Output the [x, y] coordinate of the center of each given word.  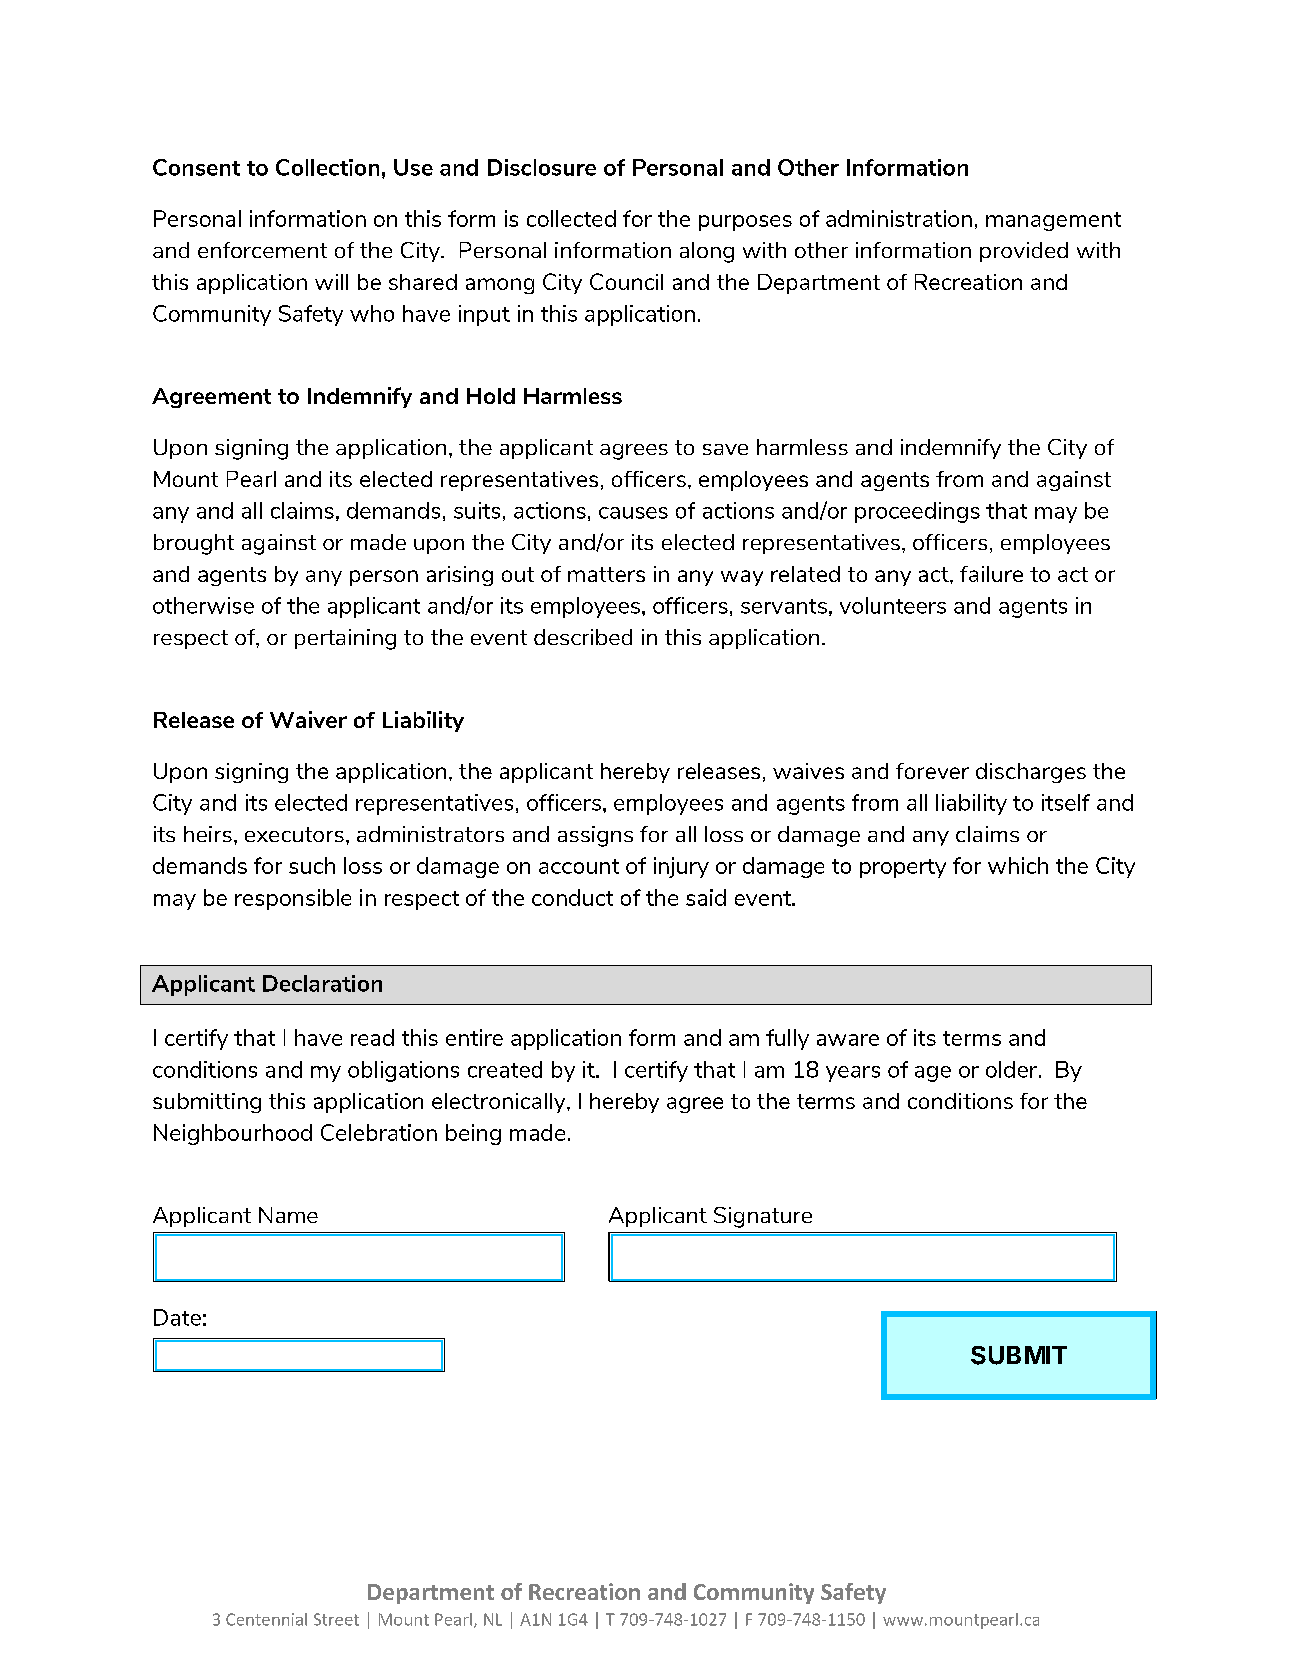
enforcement [262, 250]
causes [633, 513]
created [505, 1069]
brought [194, 544]
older [1011, 1069]
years [853, 1074]
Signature [763, 1217]
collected [571, 218]
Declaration [322, 983]
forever [932, 771]
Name [288, 1215]
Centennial [266, 1619]
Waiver [308, 719]
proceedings [917, 512]
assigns [595, 836]
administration [899, 218]
